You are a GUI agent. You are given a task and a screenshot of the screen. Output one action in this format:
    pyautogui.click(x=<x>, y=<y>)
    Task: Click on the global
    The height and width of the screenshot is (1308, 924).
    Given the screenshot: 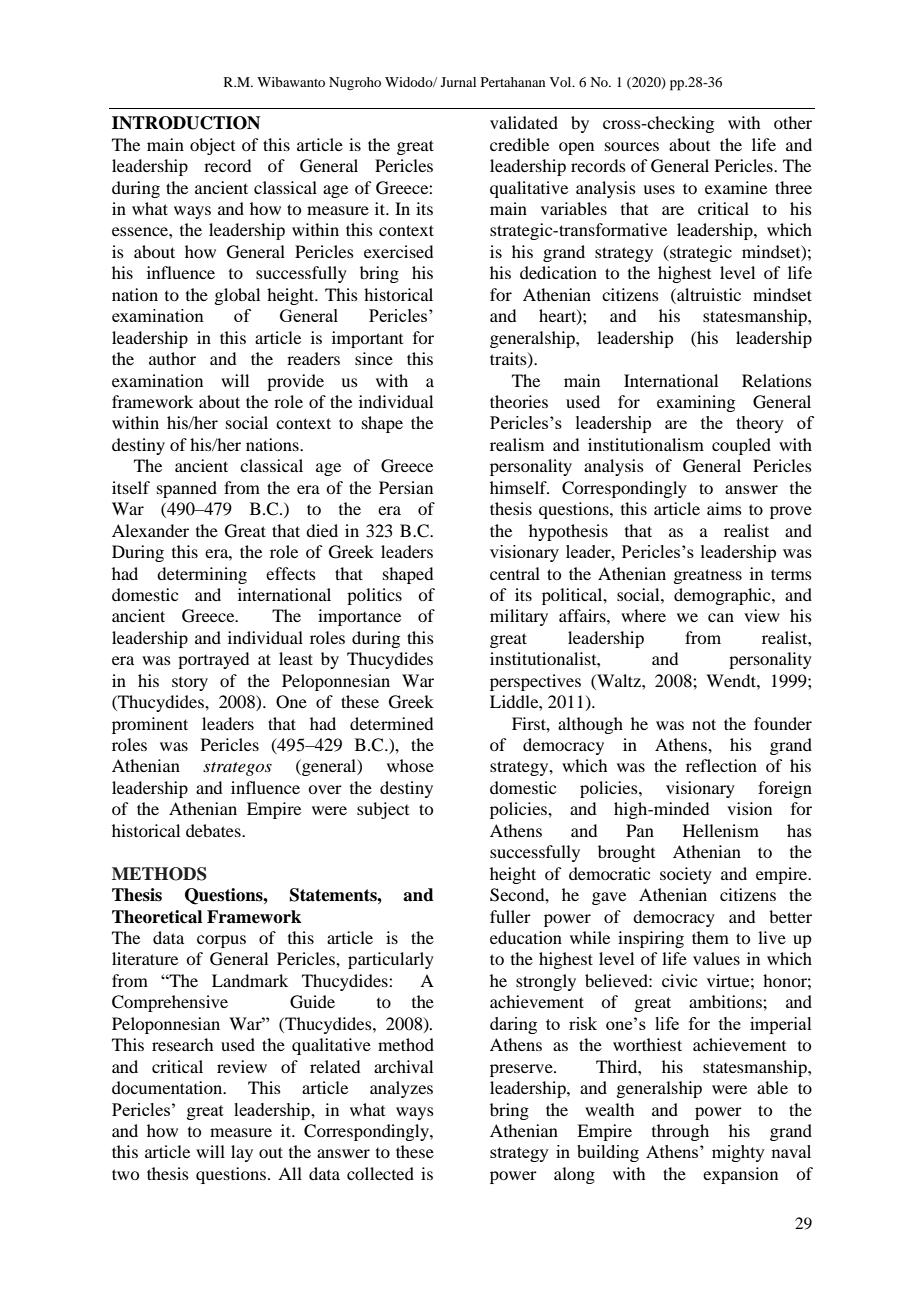 What is the action you would take?
    pyautogui.click(x=237, y=296)
